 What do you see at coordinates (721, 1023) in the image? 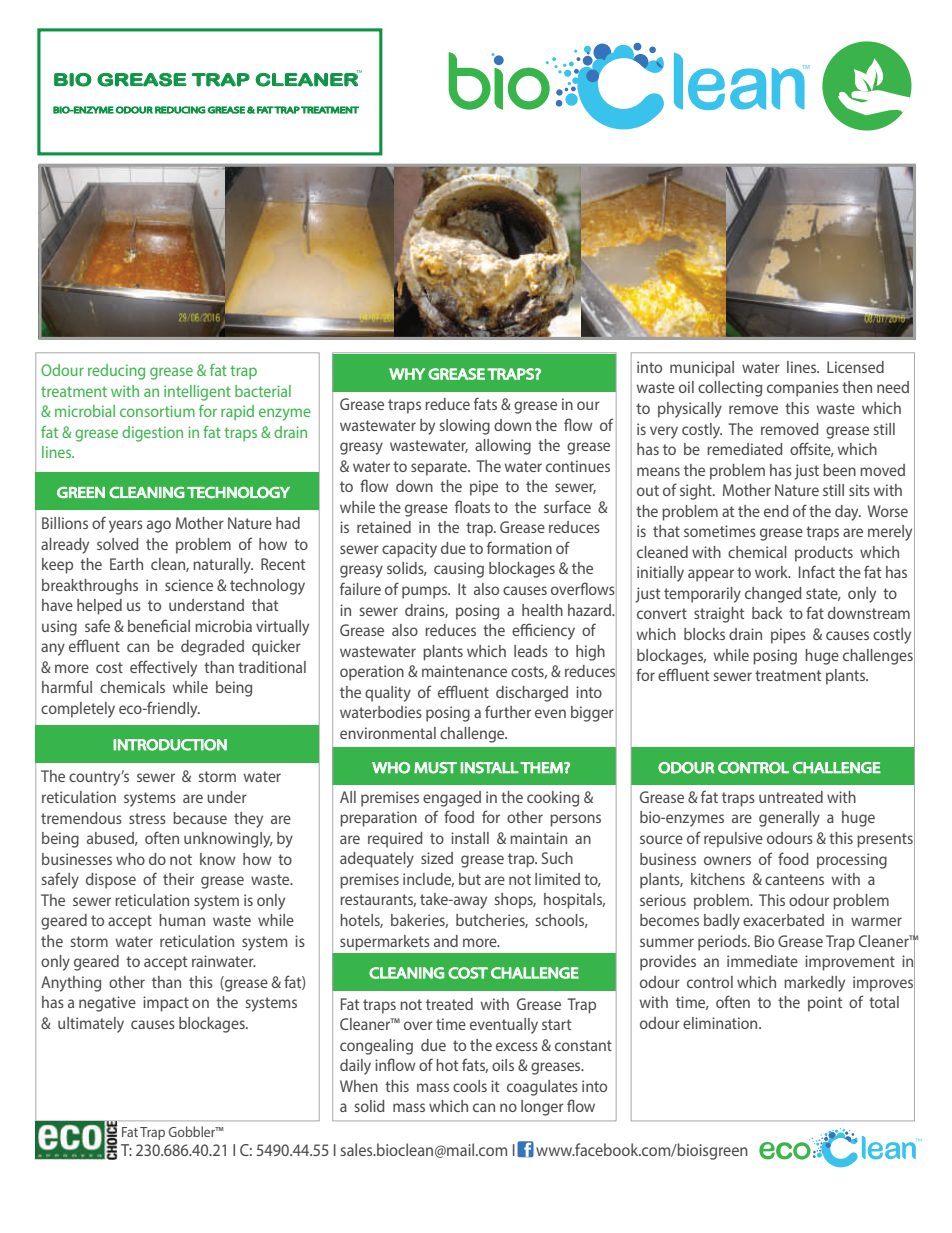
I see `elimination` at bounding box center [721, 1023].
